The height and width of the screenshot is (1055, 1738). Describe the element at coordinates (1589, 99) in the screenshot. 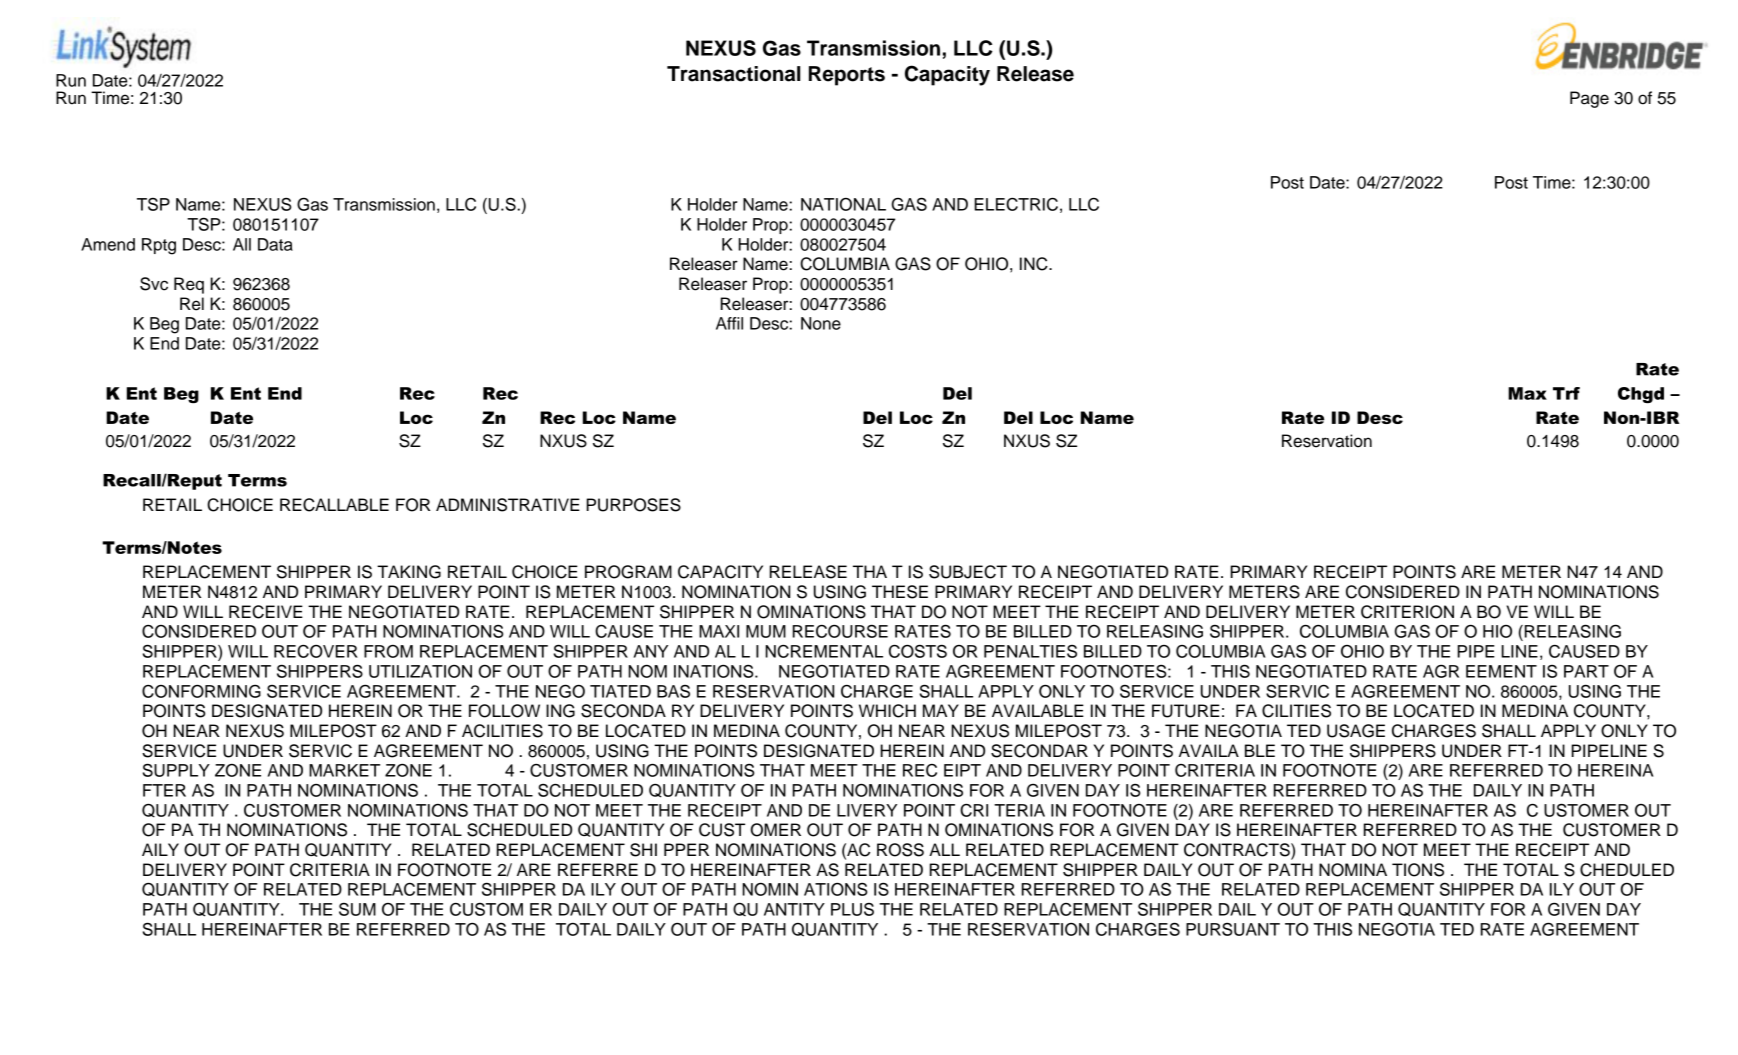

I see `Page` at that location.
